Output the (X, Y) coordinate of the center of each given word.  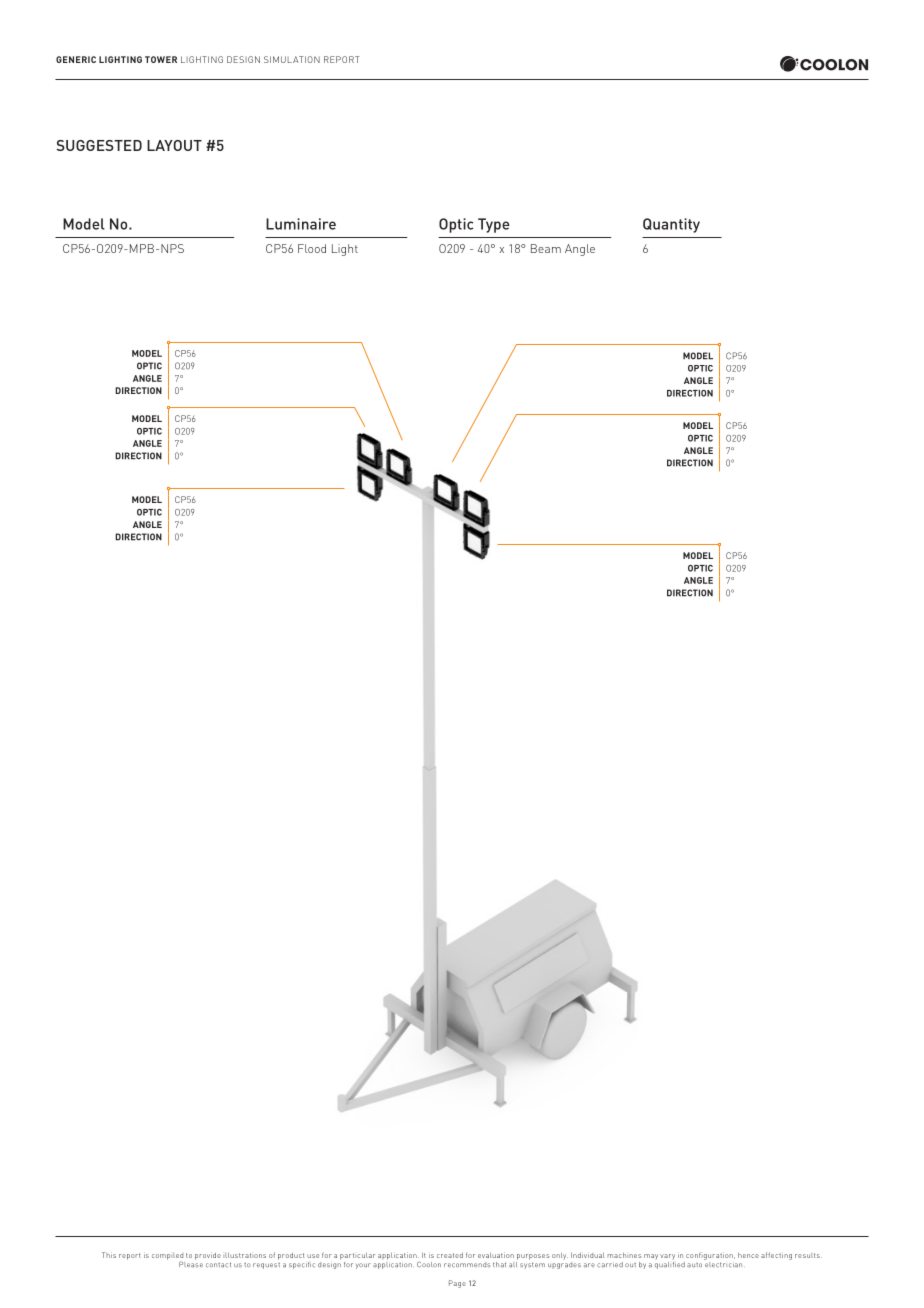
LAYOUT (174, 145)
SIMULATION (292, 59)
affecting (776, 1256)
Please (191, 1263)
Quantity (671, 225)
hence (748, 1255)
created (450, 1255)
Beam (546, 248)
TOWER (161, 59)
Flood (312, 248)
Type (494, 225)
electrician (723, 1263)
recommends (467, 1265)
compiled (167, 1257)
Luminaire (301, 224)
